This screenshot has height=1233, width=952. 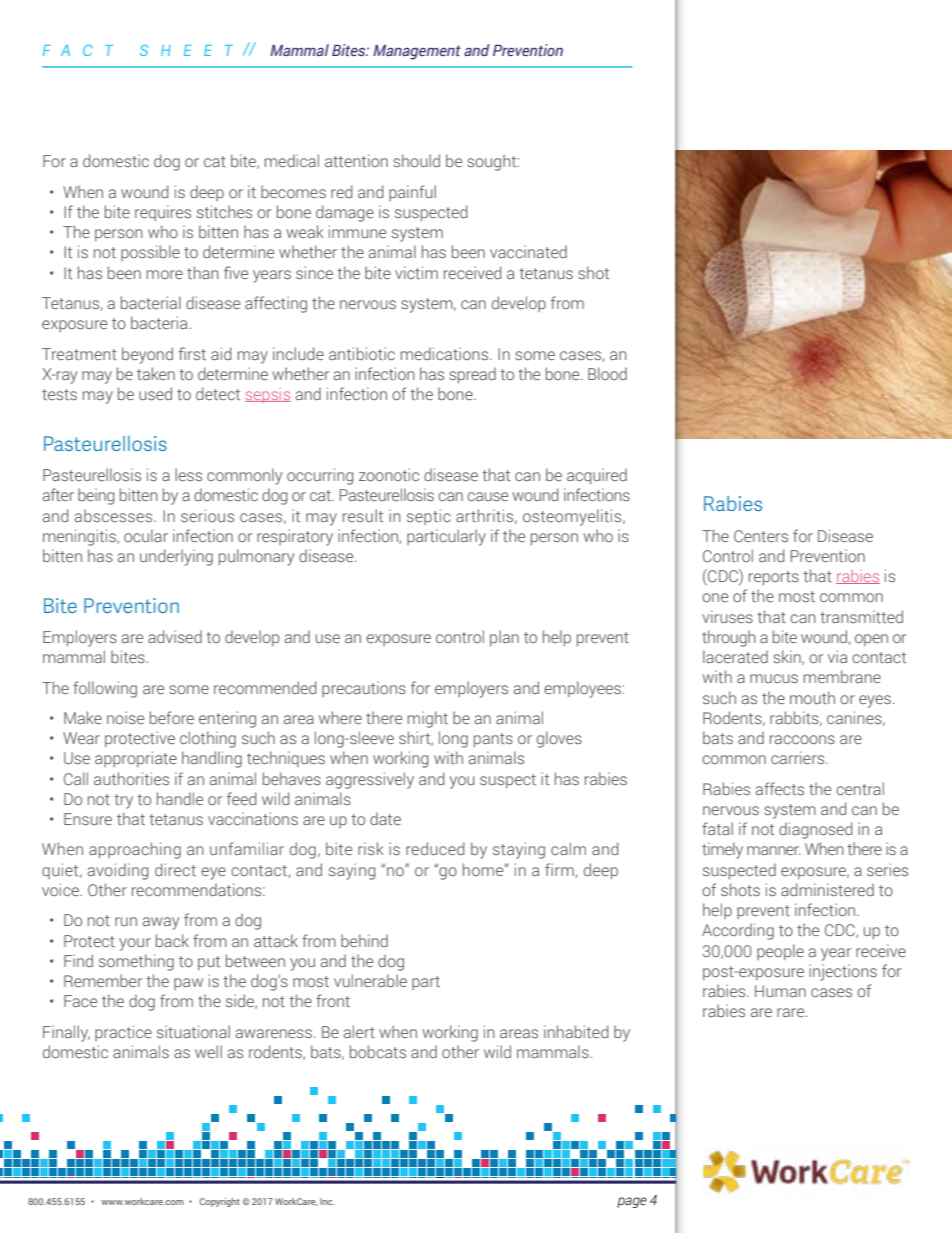 I want to click on Copyright, so click(x=220, y=1202).
